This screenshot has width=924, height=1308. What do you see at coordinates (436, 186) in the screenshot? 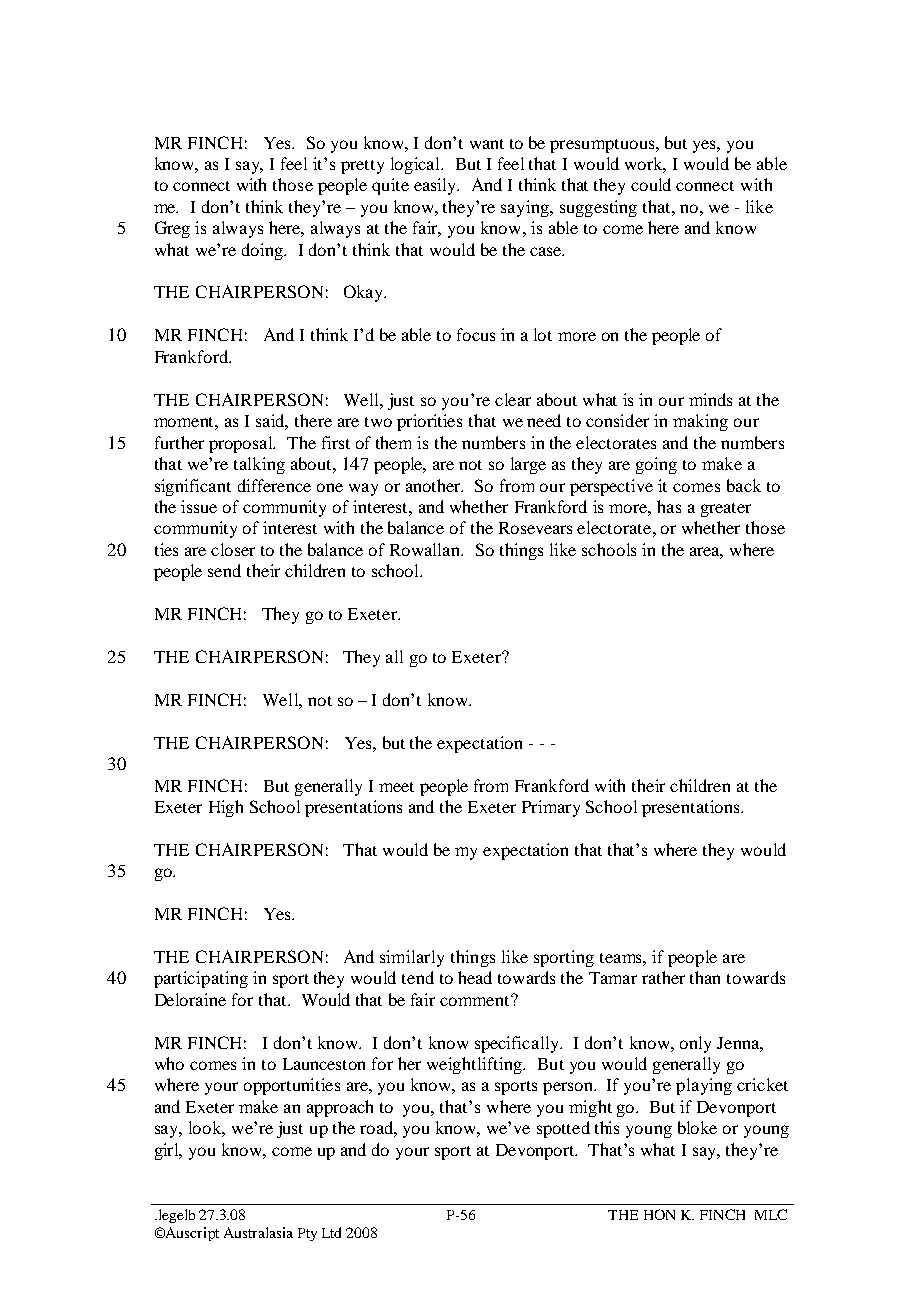
I see `easily` at bounding box center [436, 186].
